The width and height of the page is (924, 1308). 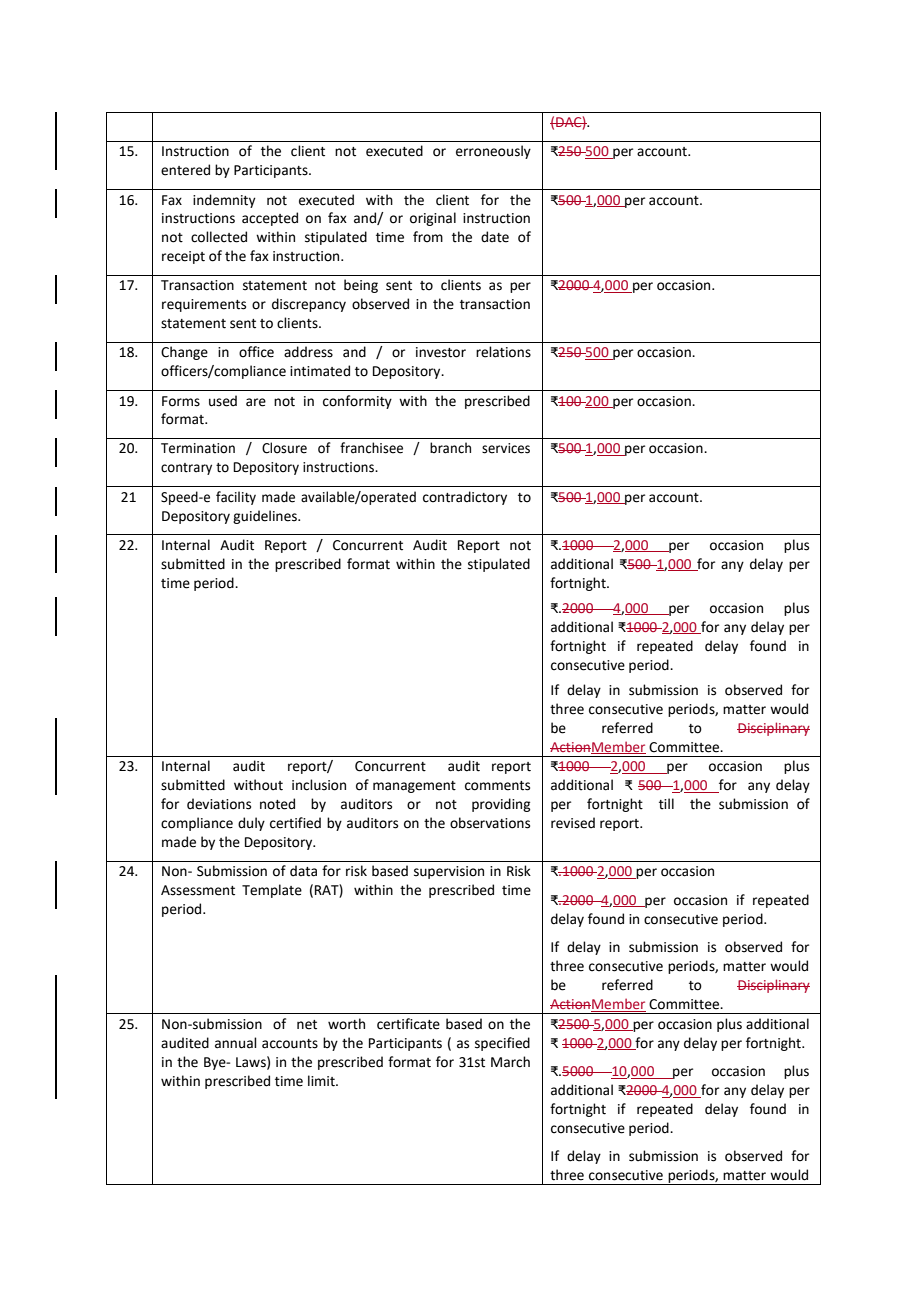 What do you see at coordinates (450, 448) in the page?
I see `branch` at bounding box center [450, 448].
